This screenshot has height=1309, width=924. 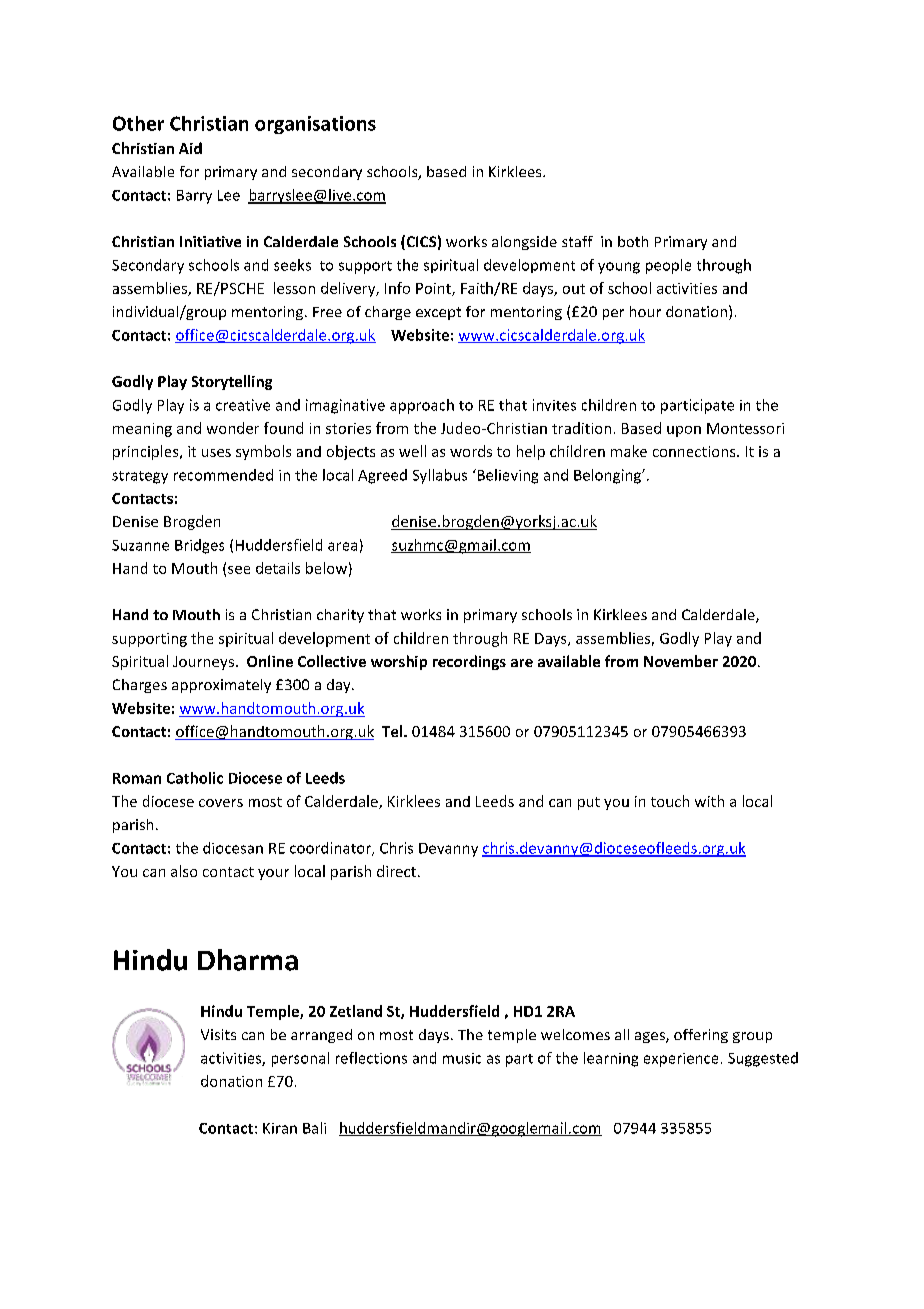 I want to click on November, so click(x=681, y=661).
